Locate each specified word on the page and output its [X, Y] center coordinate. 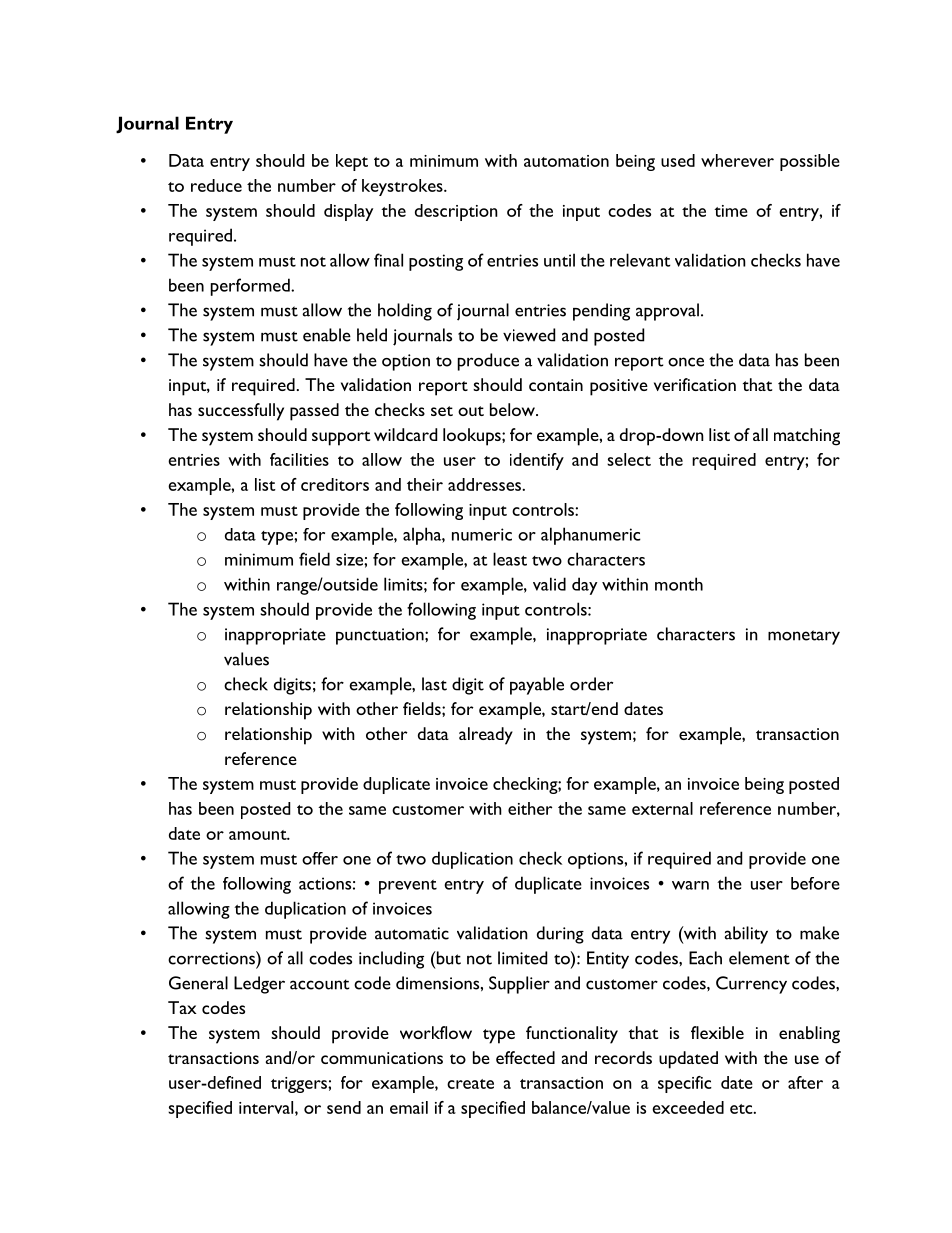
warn [690, 885]
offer [320, 858]
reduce [216, 185]
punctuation [381, 636]
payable [537, 686]
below [513, 409]
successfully [241, 412]
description [456, 212]
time [731, 211]
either [530, 808]
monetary [804, 637]
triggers [300, 1085]
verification [695, 384]
